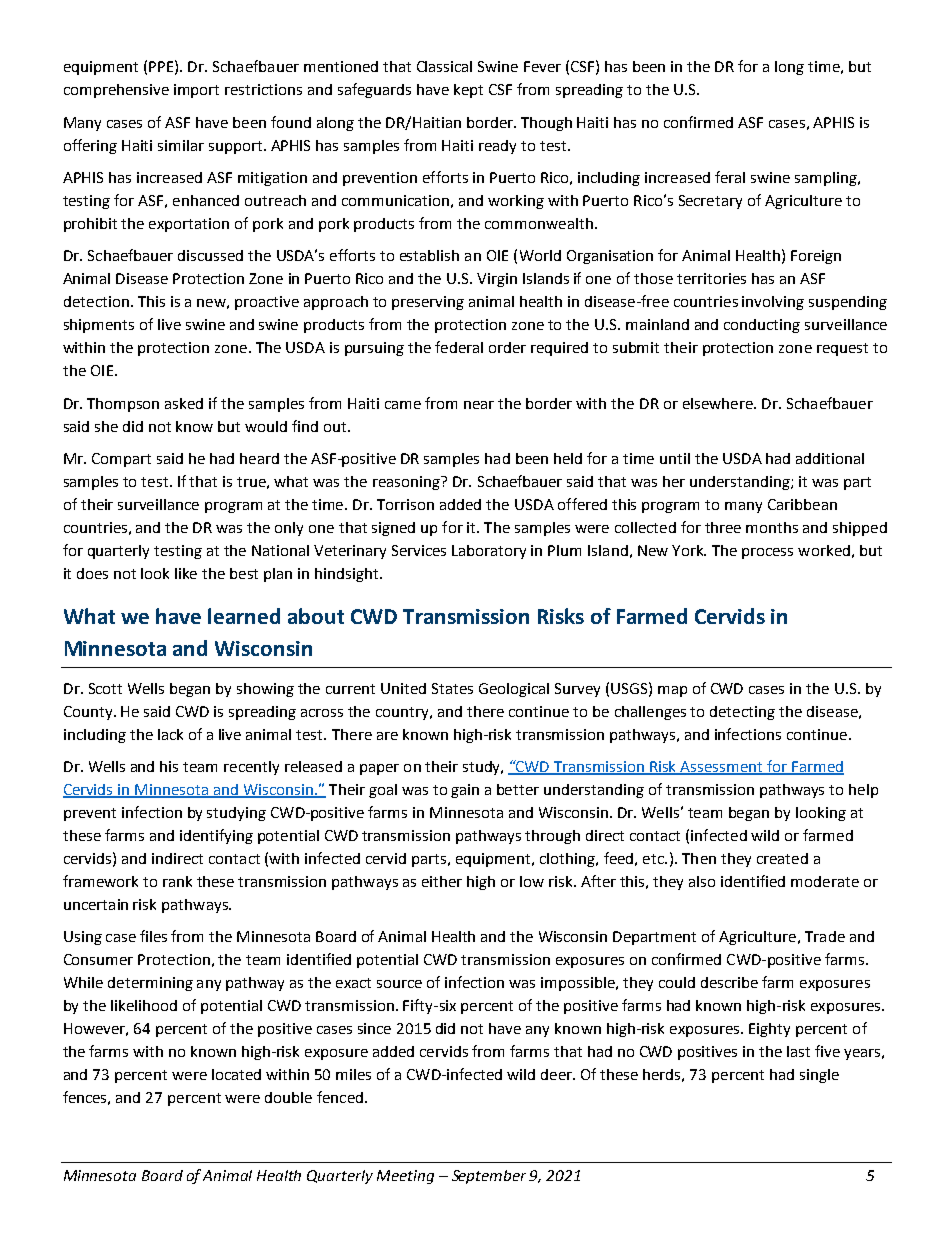  I want to click on additional, so click(830, 458).
